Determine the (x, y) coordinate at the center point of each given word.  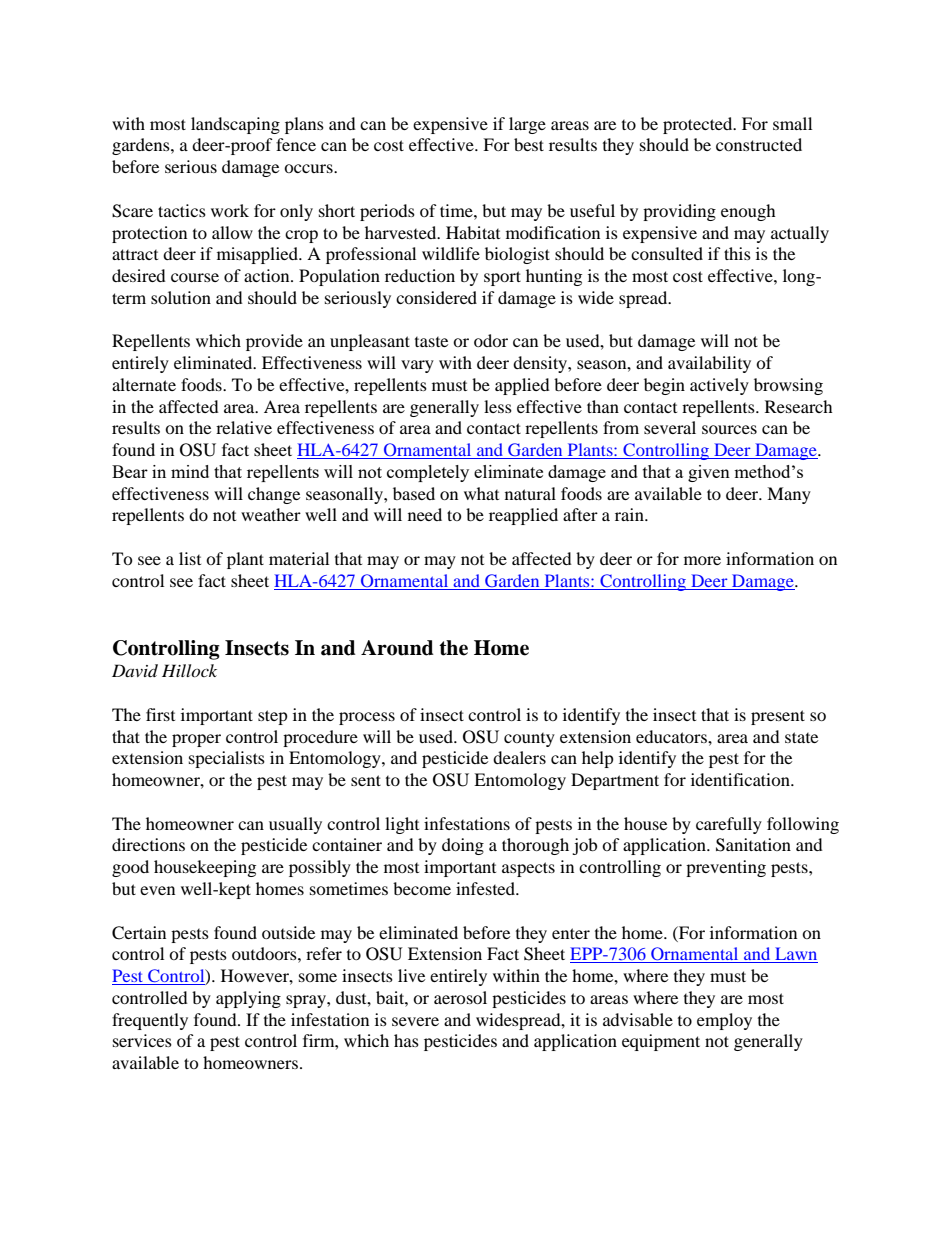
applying (248, 999)
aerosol (460, 997)
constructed (759, 144)
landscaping (235, 125)
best (529, 144)
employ (724, 1021)
